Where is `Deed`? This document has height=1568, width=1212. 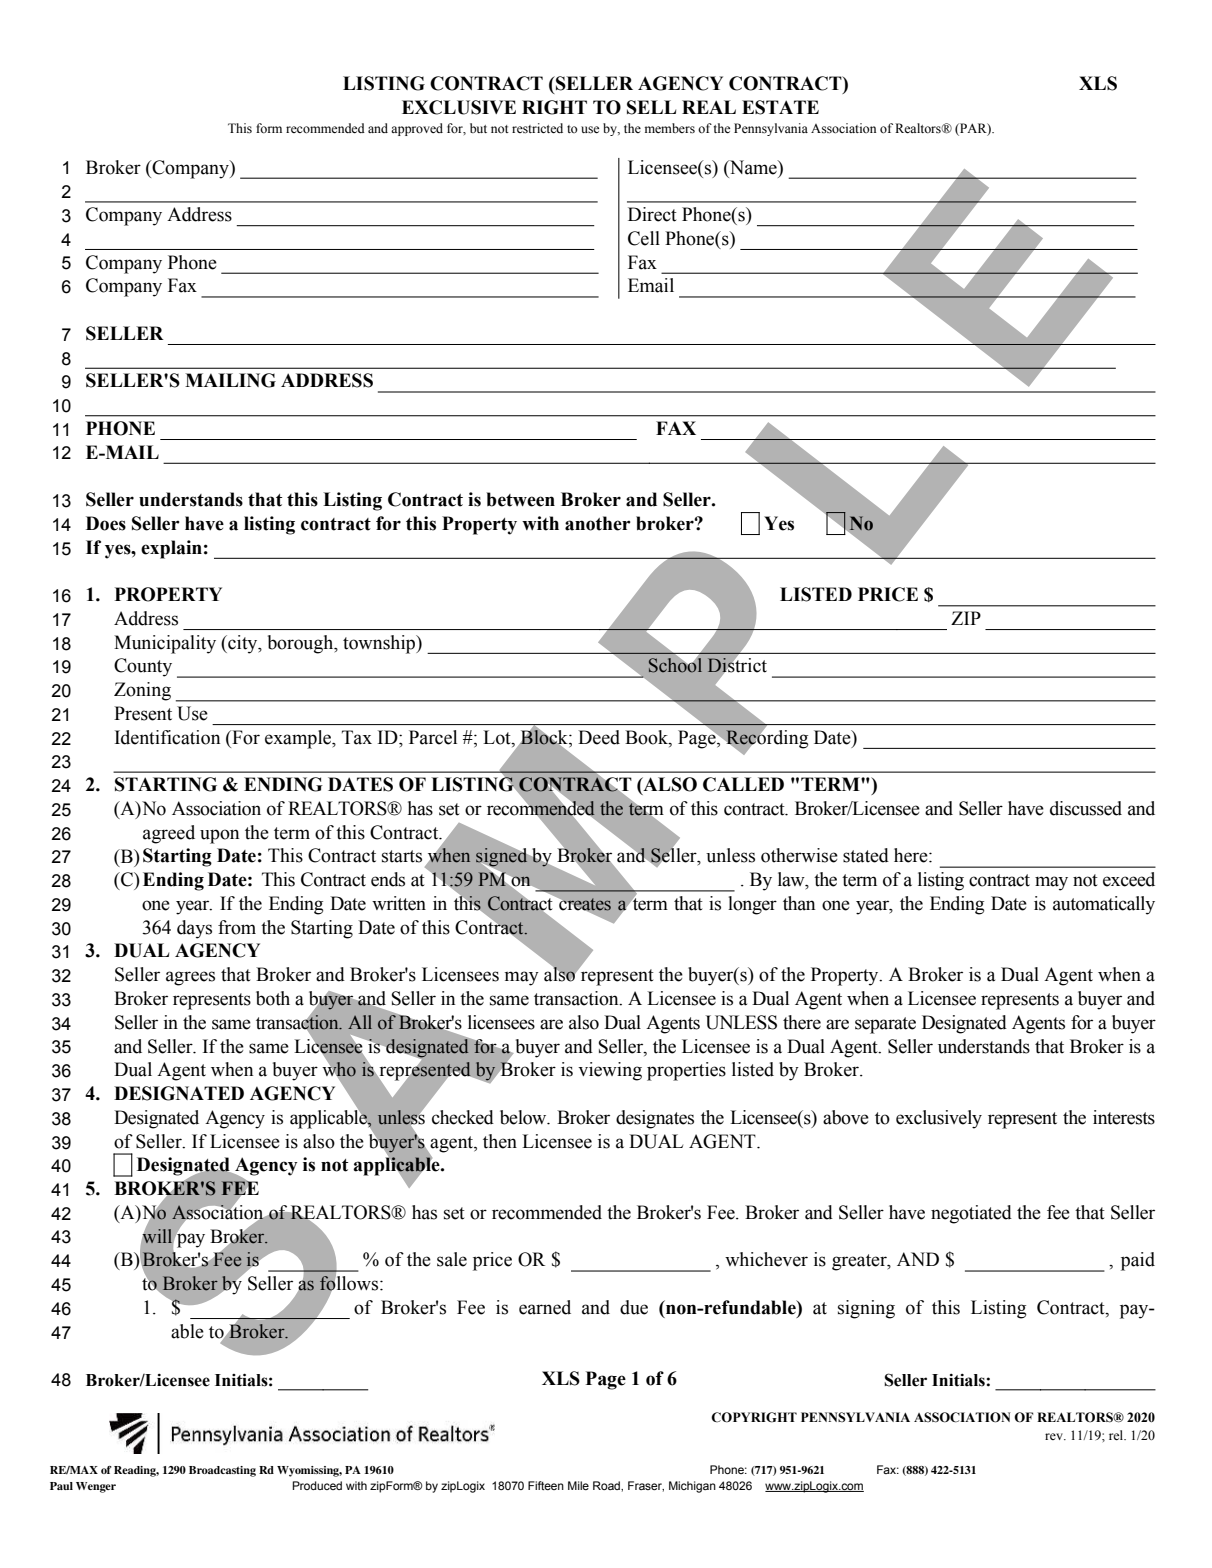
Deed is located at coordinates (599, 737).
